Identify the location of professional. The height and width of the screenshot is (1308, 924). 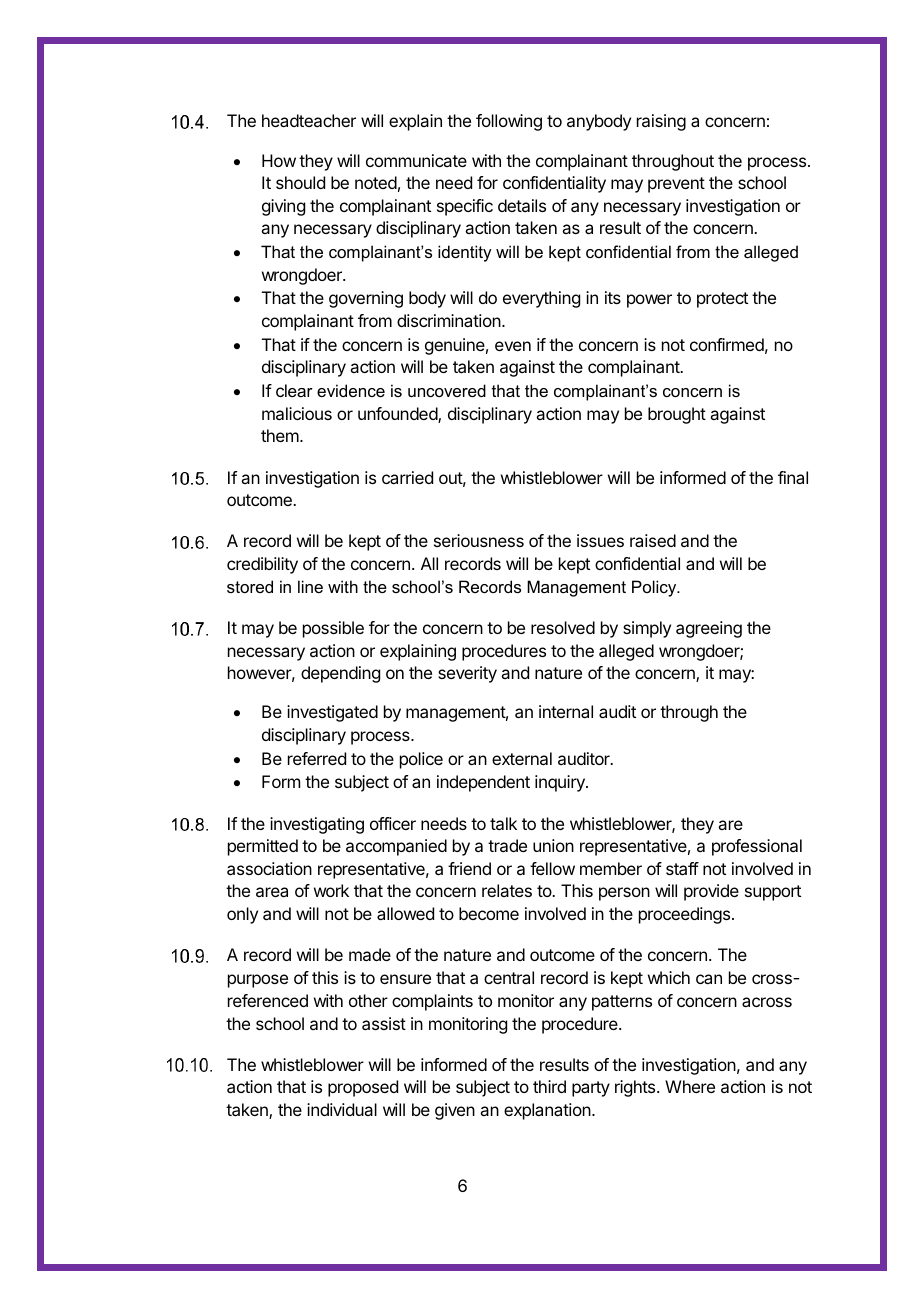
(757, 847).
